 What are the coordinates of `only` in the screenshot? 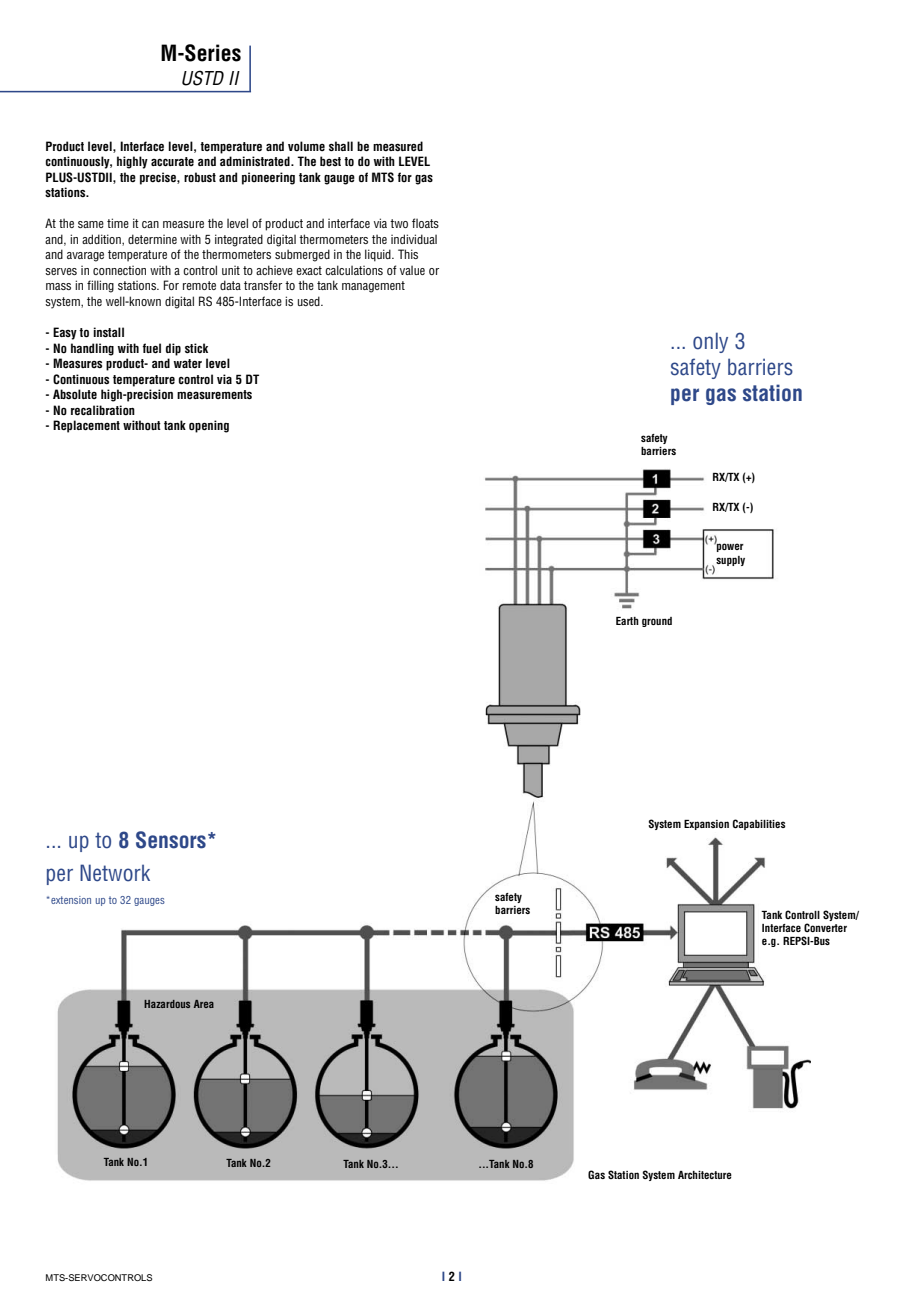 It's located at (710, 342).
